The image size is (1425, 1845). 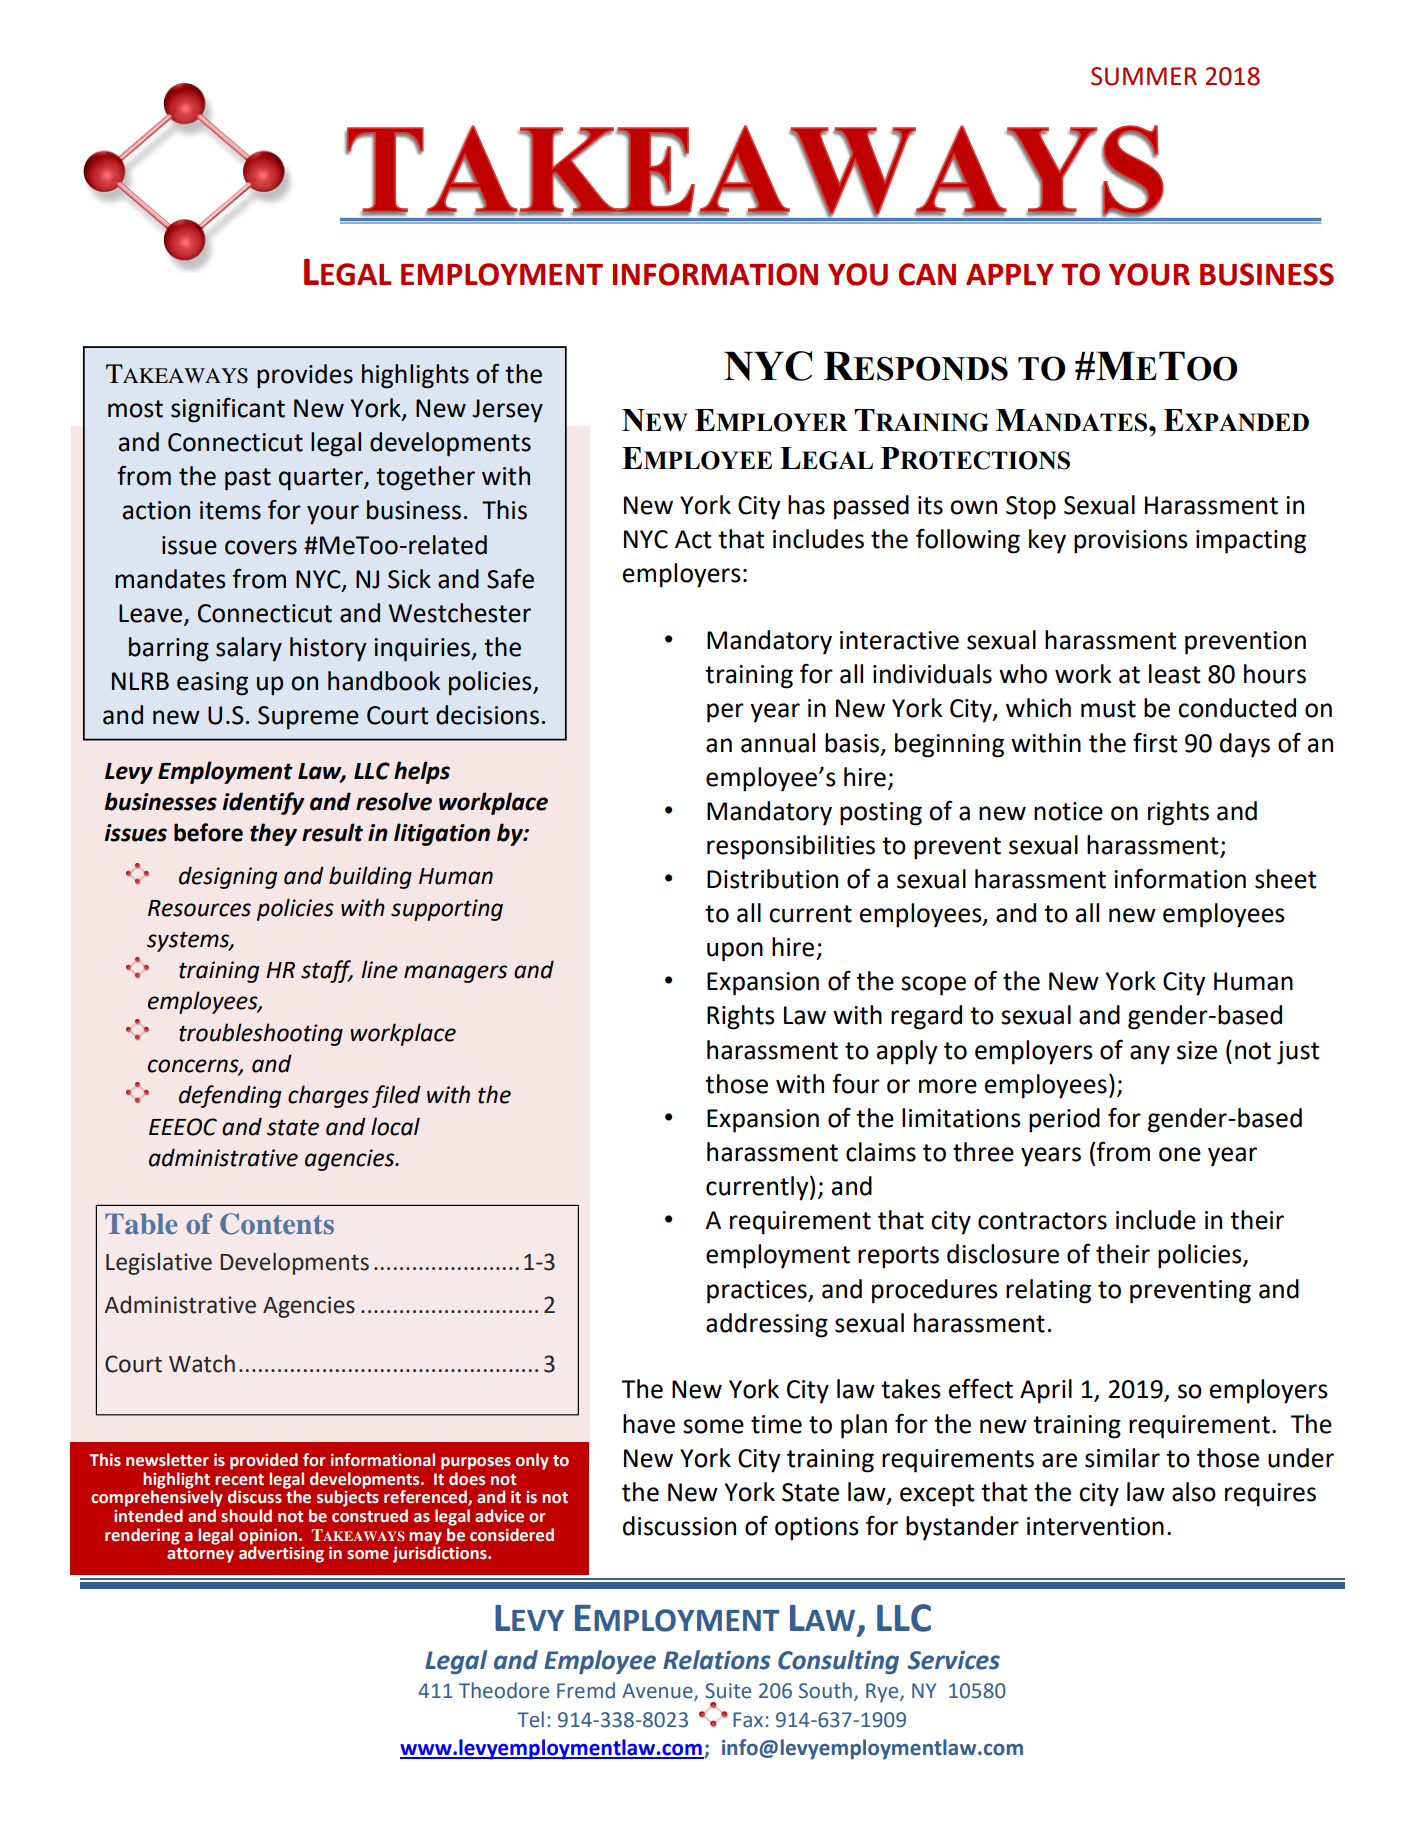 I want to click on Relations, so click(x=716, y=1660).
